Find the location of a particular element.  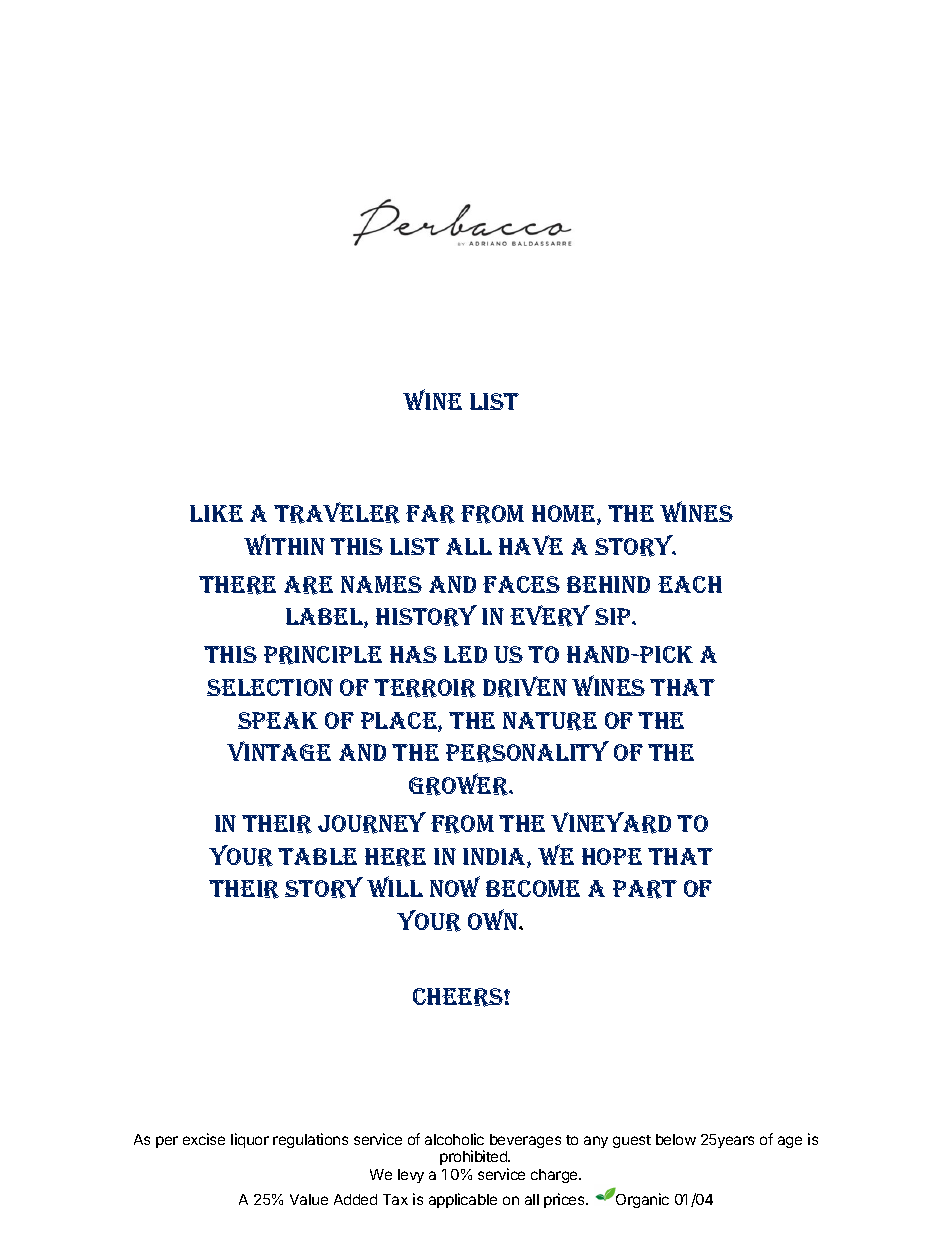

Value is located at coordinates (309, 1199).
